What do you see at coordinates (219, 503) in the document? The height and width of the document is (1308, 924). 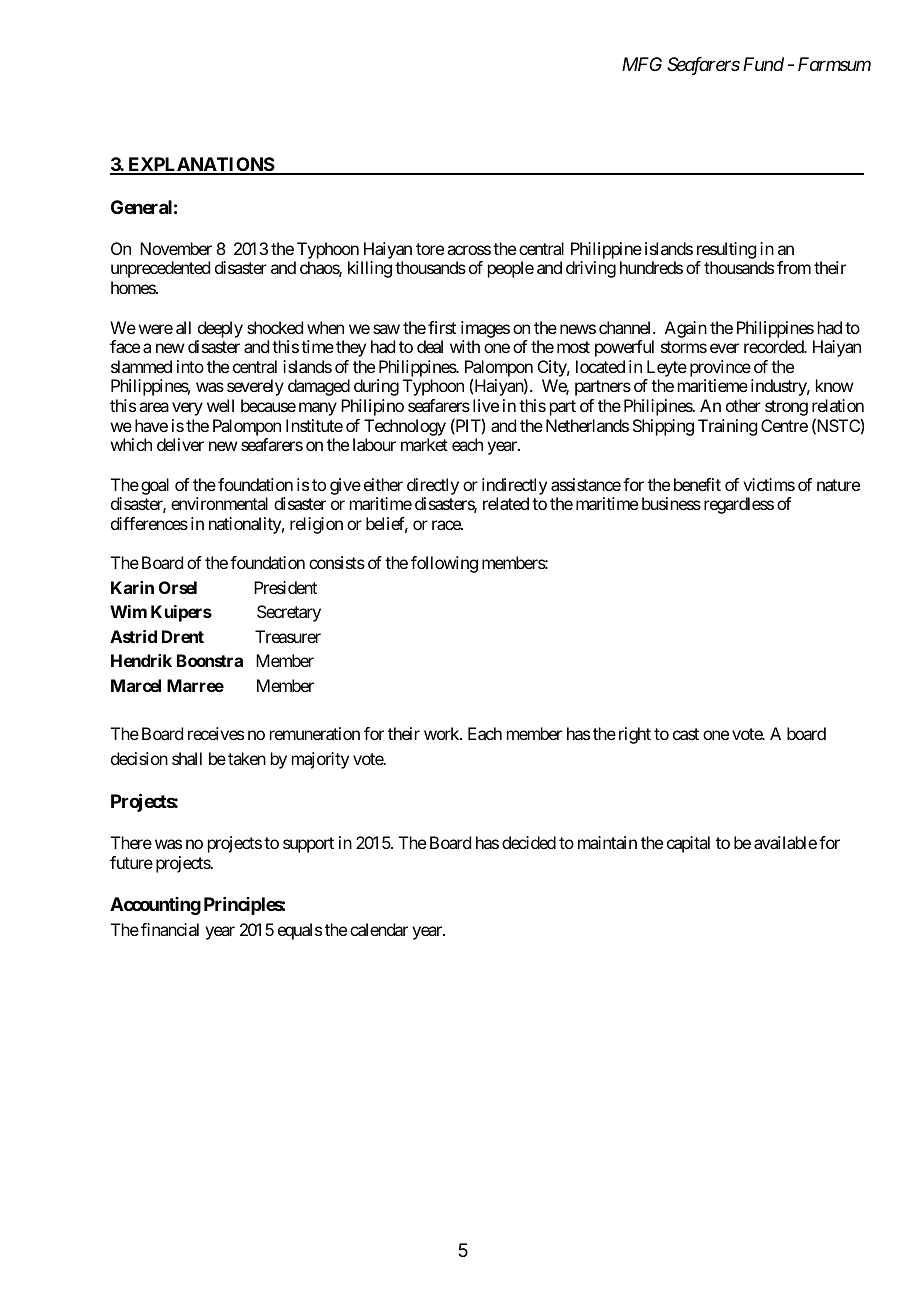 I see `environmental` at bounding box center [219, 503].
